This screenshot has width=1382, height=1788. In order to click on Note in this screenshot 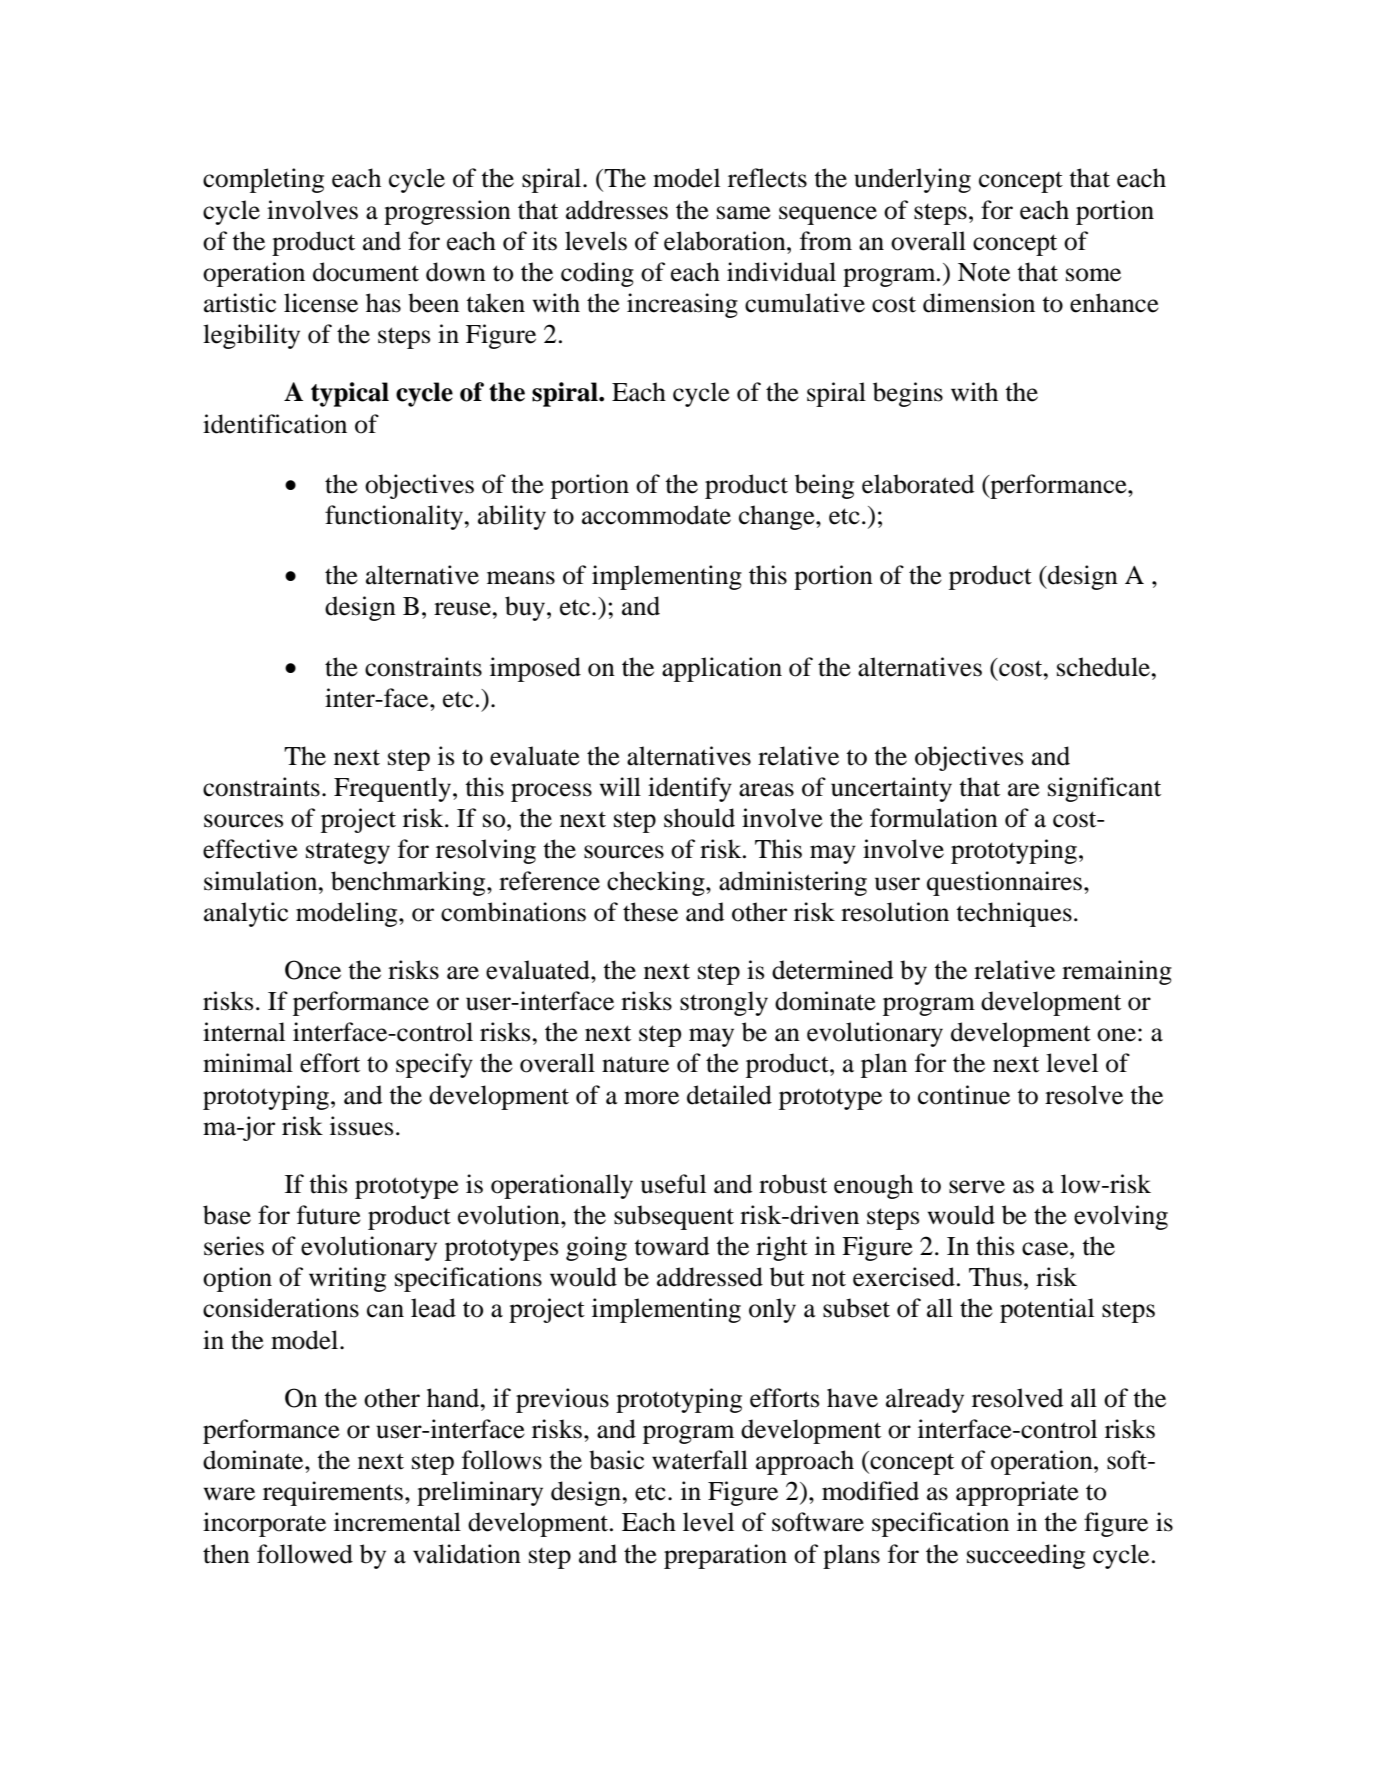, I will do `click(984, 272)`.
